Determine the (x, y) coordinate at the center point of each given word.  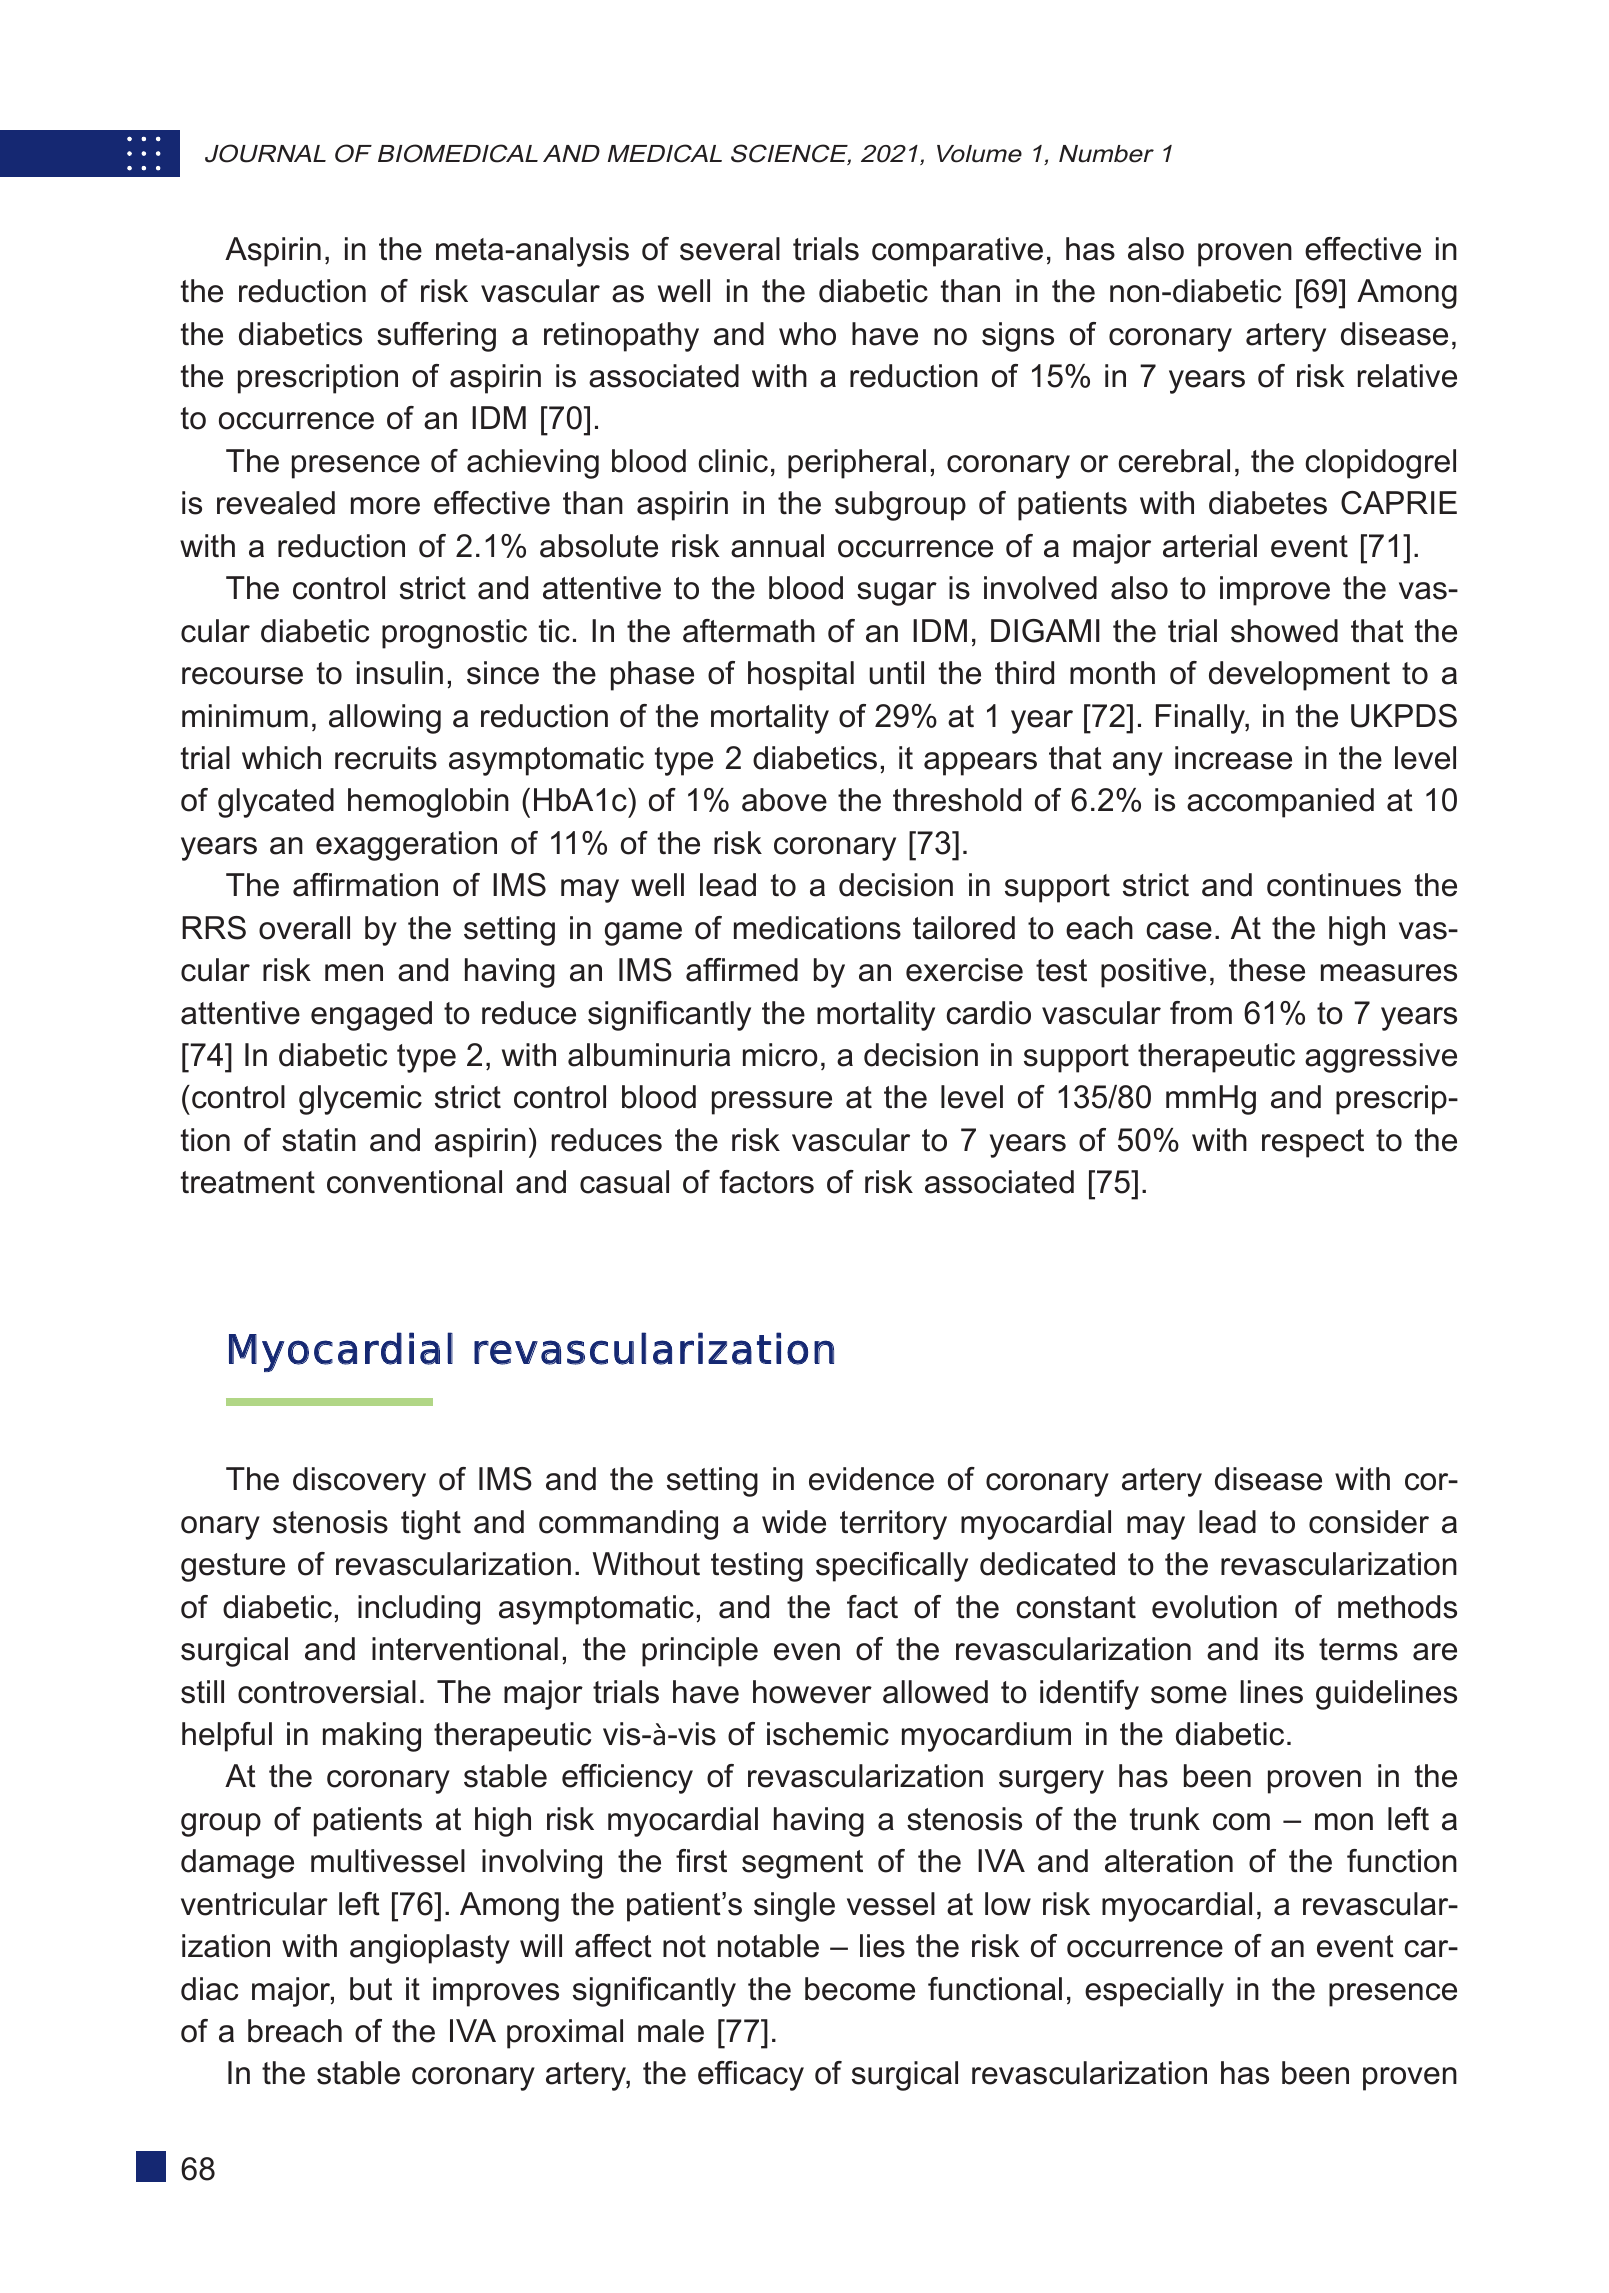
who (807, 334)
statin (319, 1140)
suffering (436, 337)
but (371, 1989)
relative (1407, 376)
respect (1313, 1143)
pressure (772, 1103)
